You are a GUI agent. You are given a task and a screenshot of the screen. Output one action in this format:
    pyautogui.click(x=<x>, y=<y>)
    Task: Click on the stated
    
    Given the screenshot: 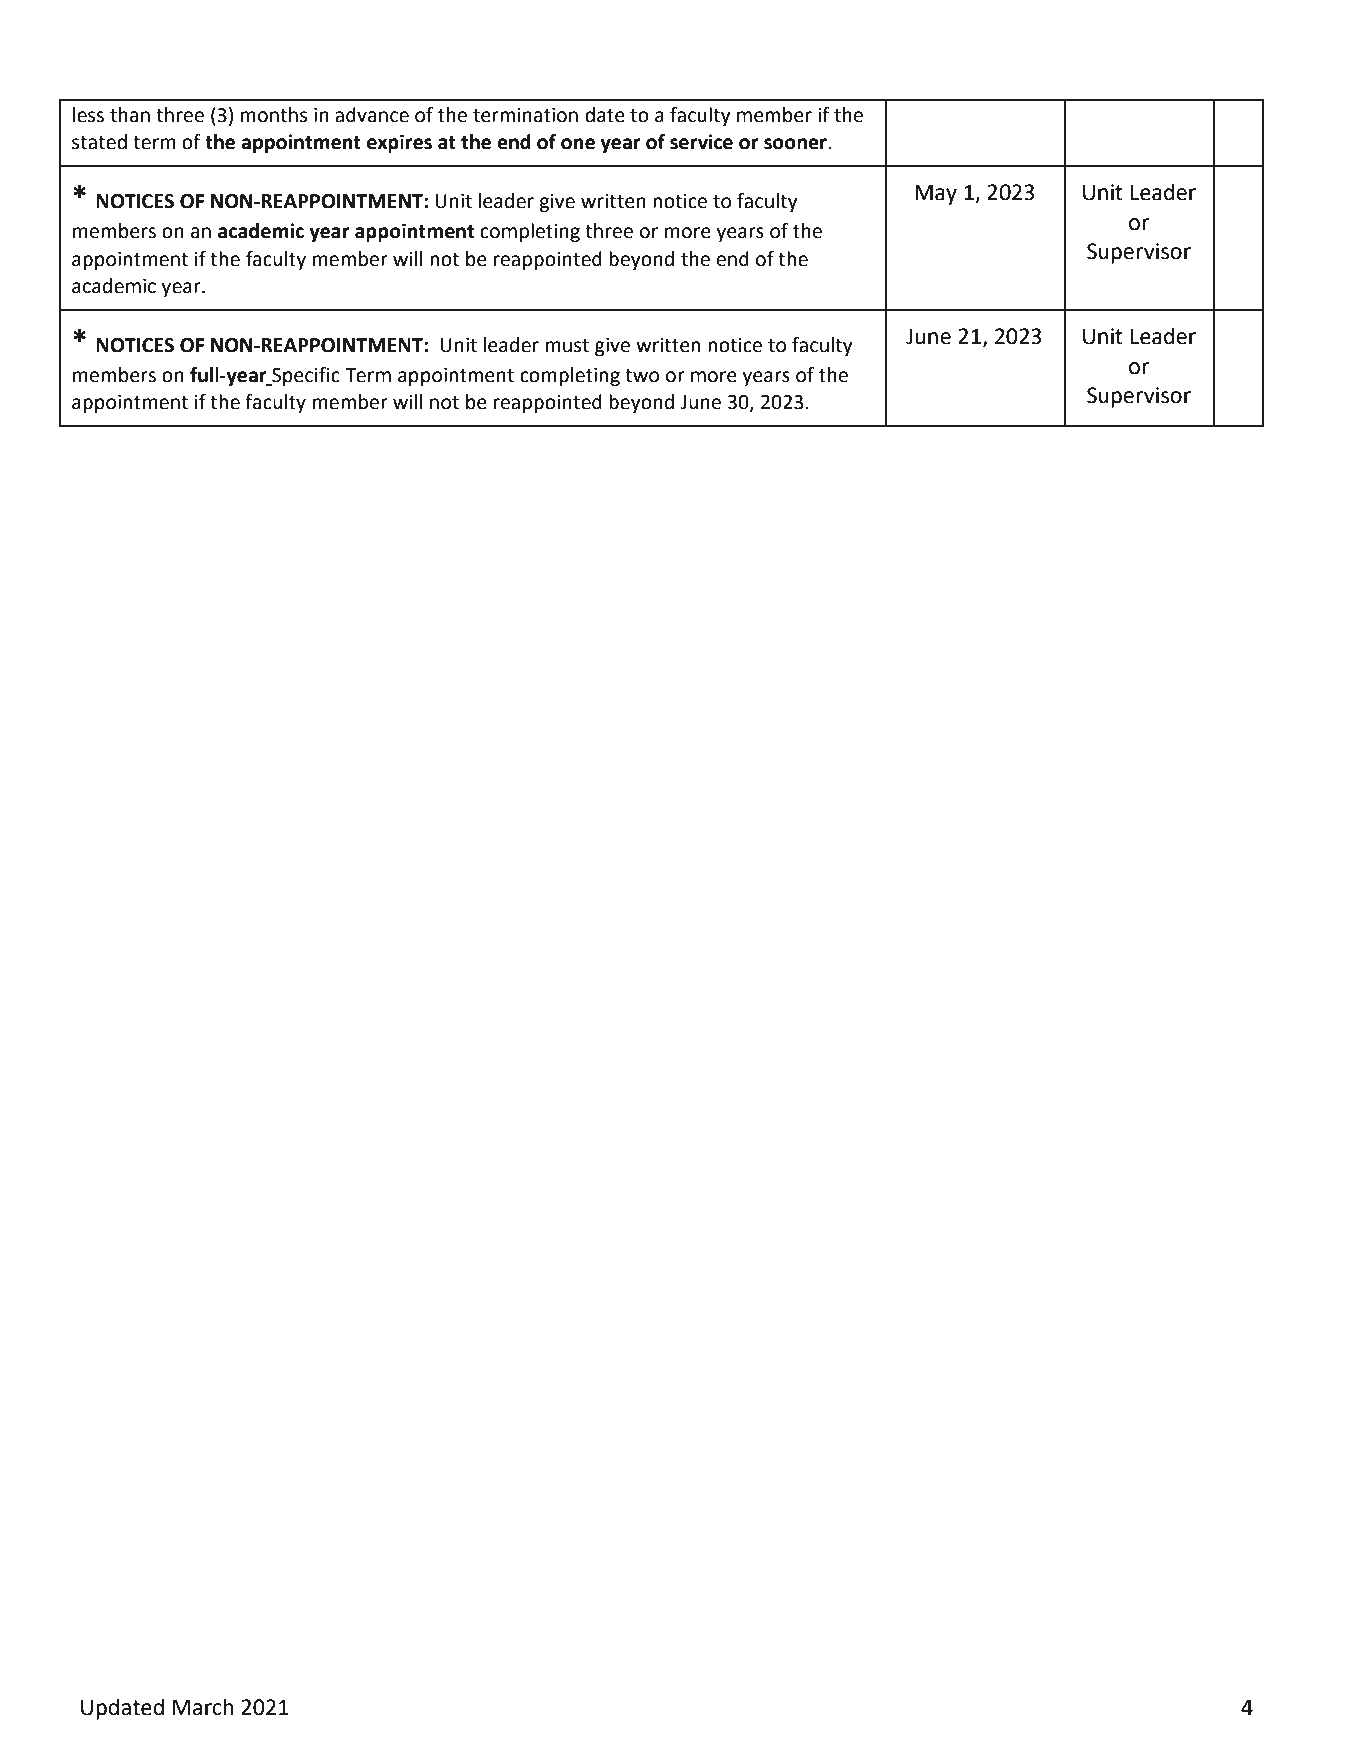 What is the action you would take?
    pyautogui.click(x=99, y=142)
